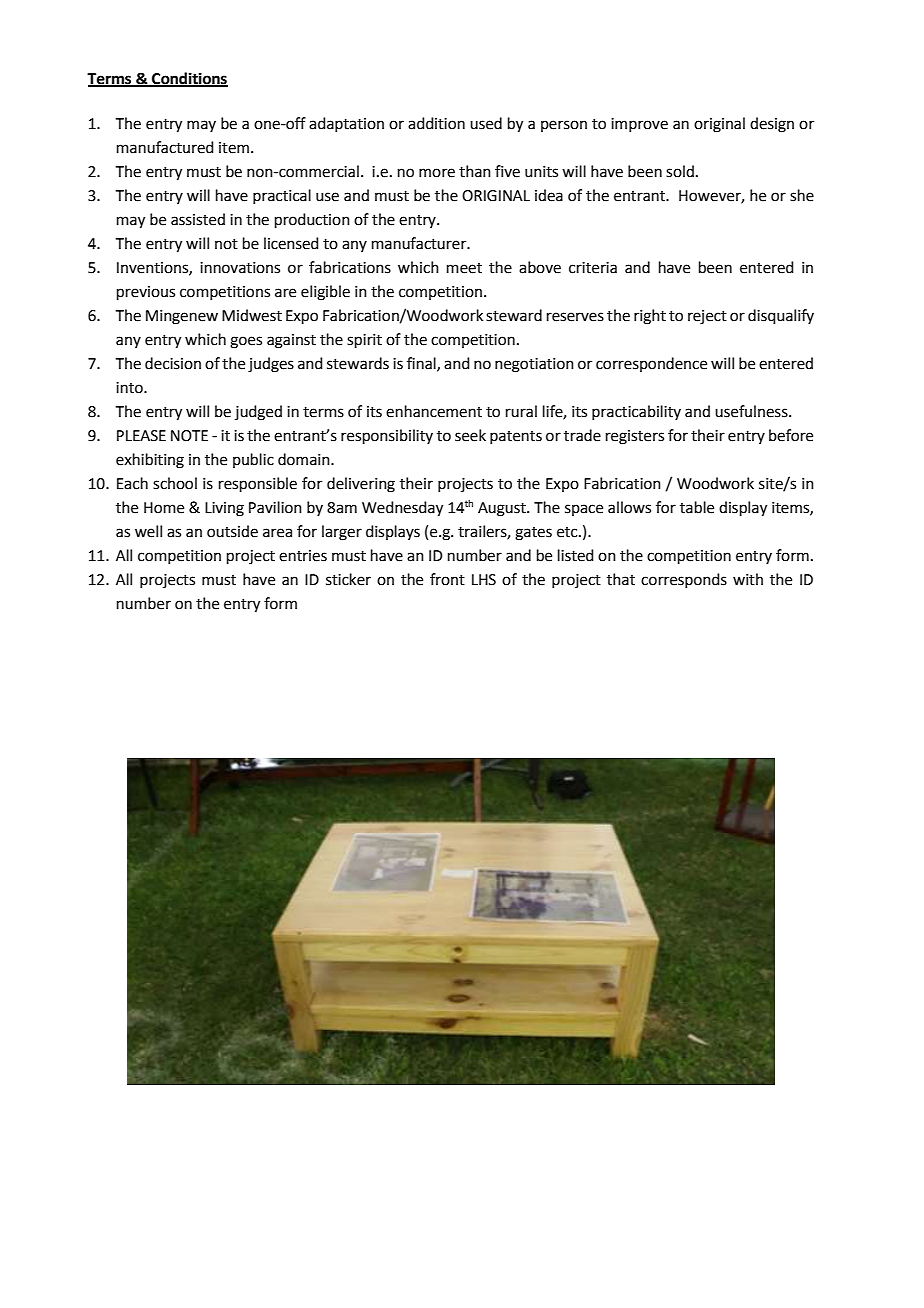 The width and height of the screenshot is (924, 1308). I want to click on Conditions, so click(189, 79).
